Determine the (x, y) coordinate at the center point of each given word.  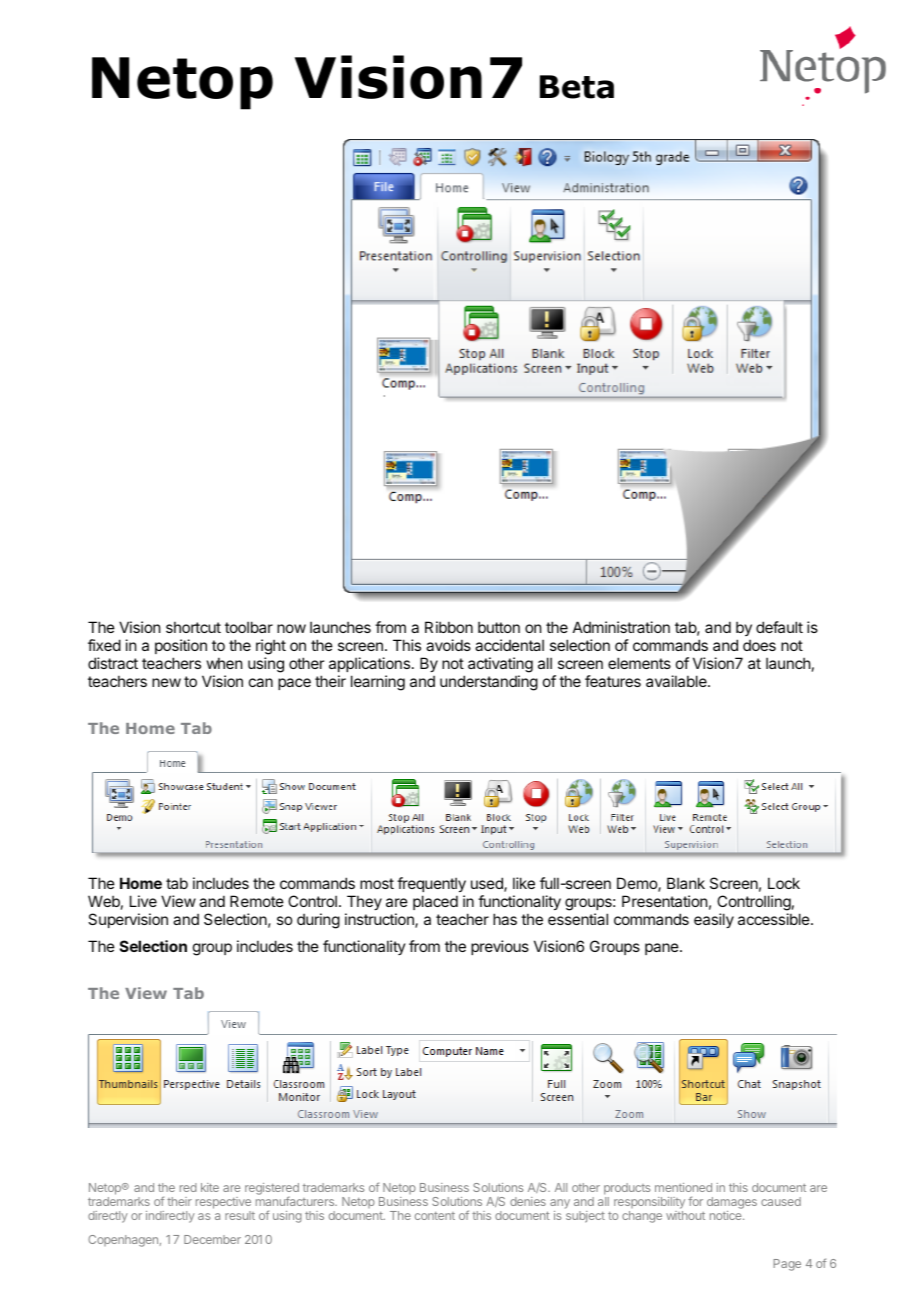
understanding (489, 683)
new (166, 682)
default (779, 627)
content (435, 1216)
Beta (577, 87)
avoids (448, 645)
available (677, 681)
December (212, 1239)
